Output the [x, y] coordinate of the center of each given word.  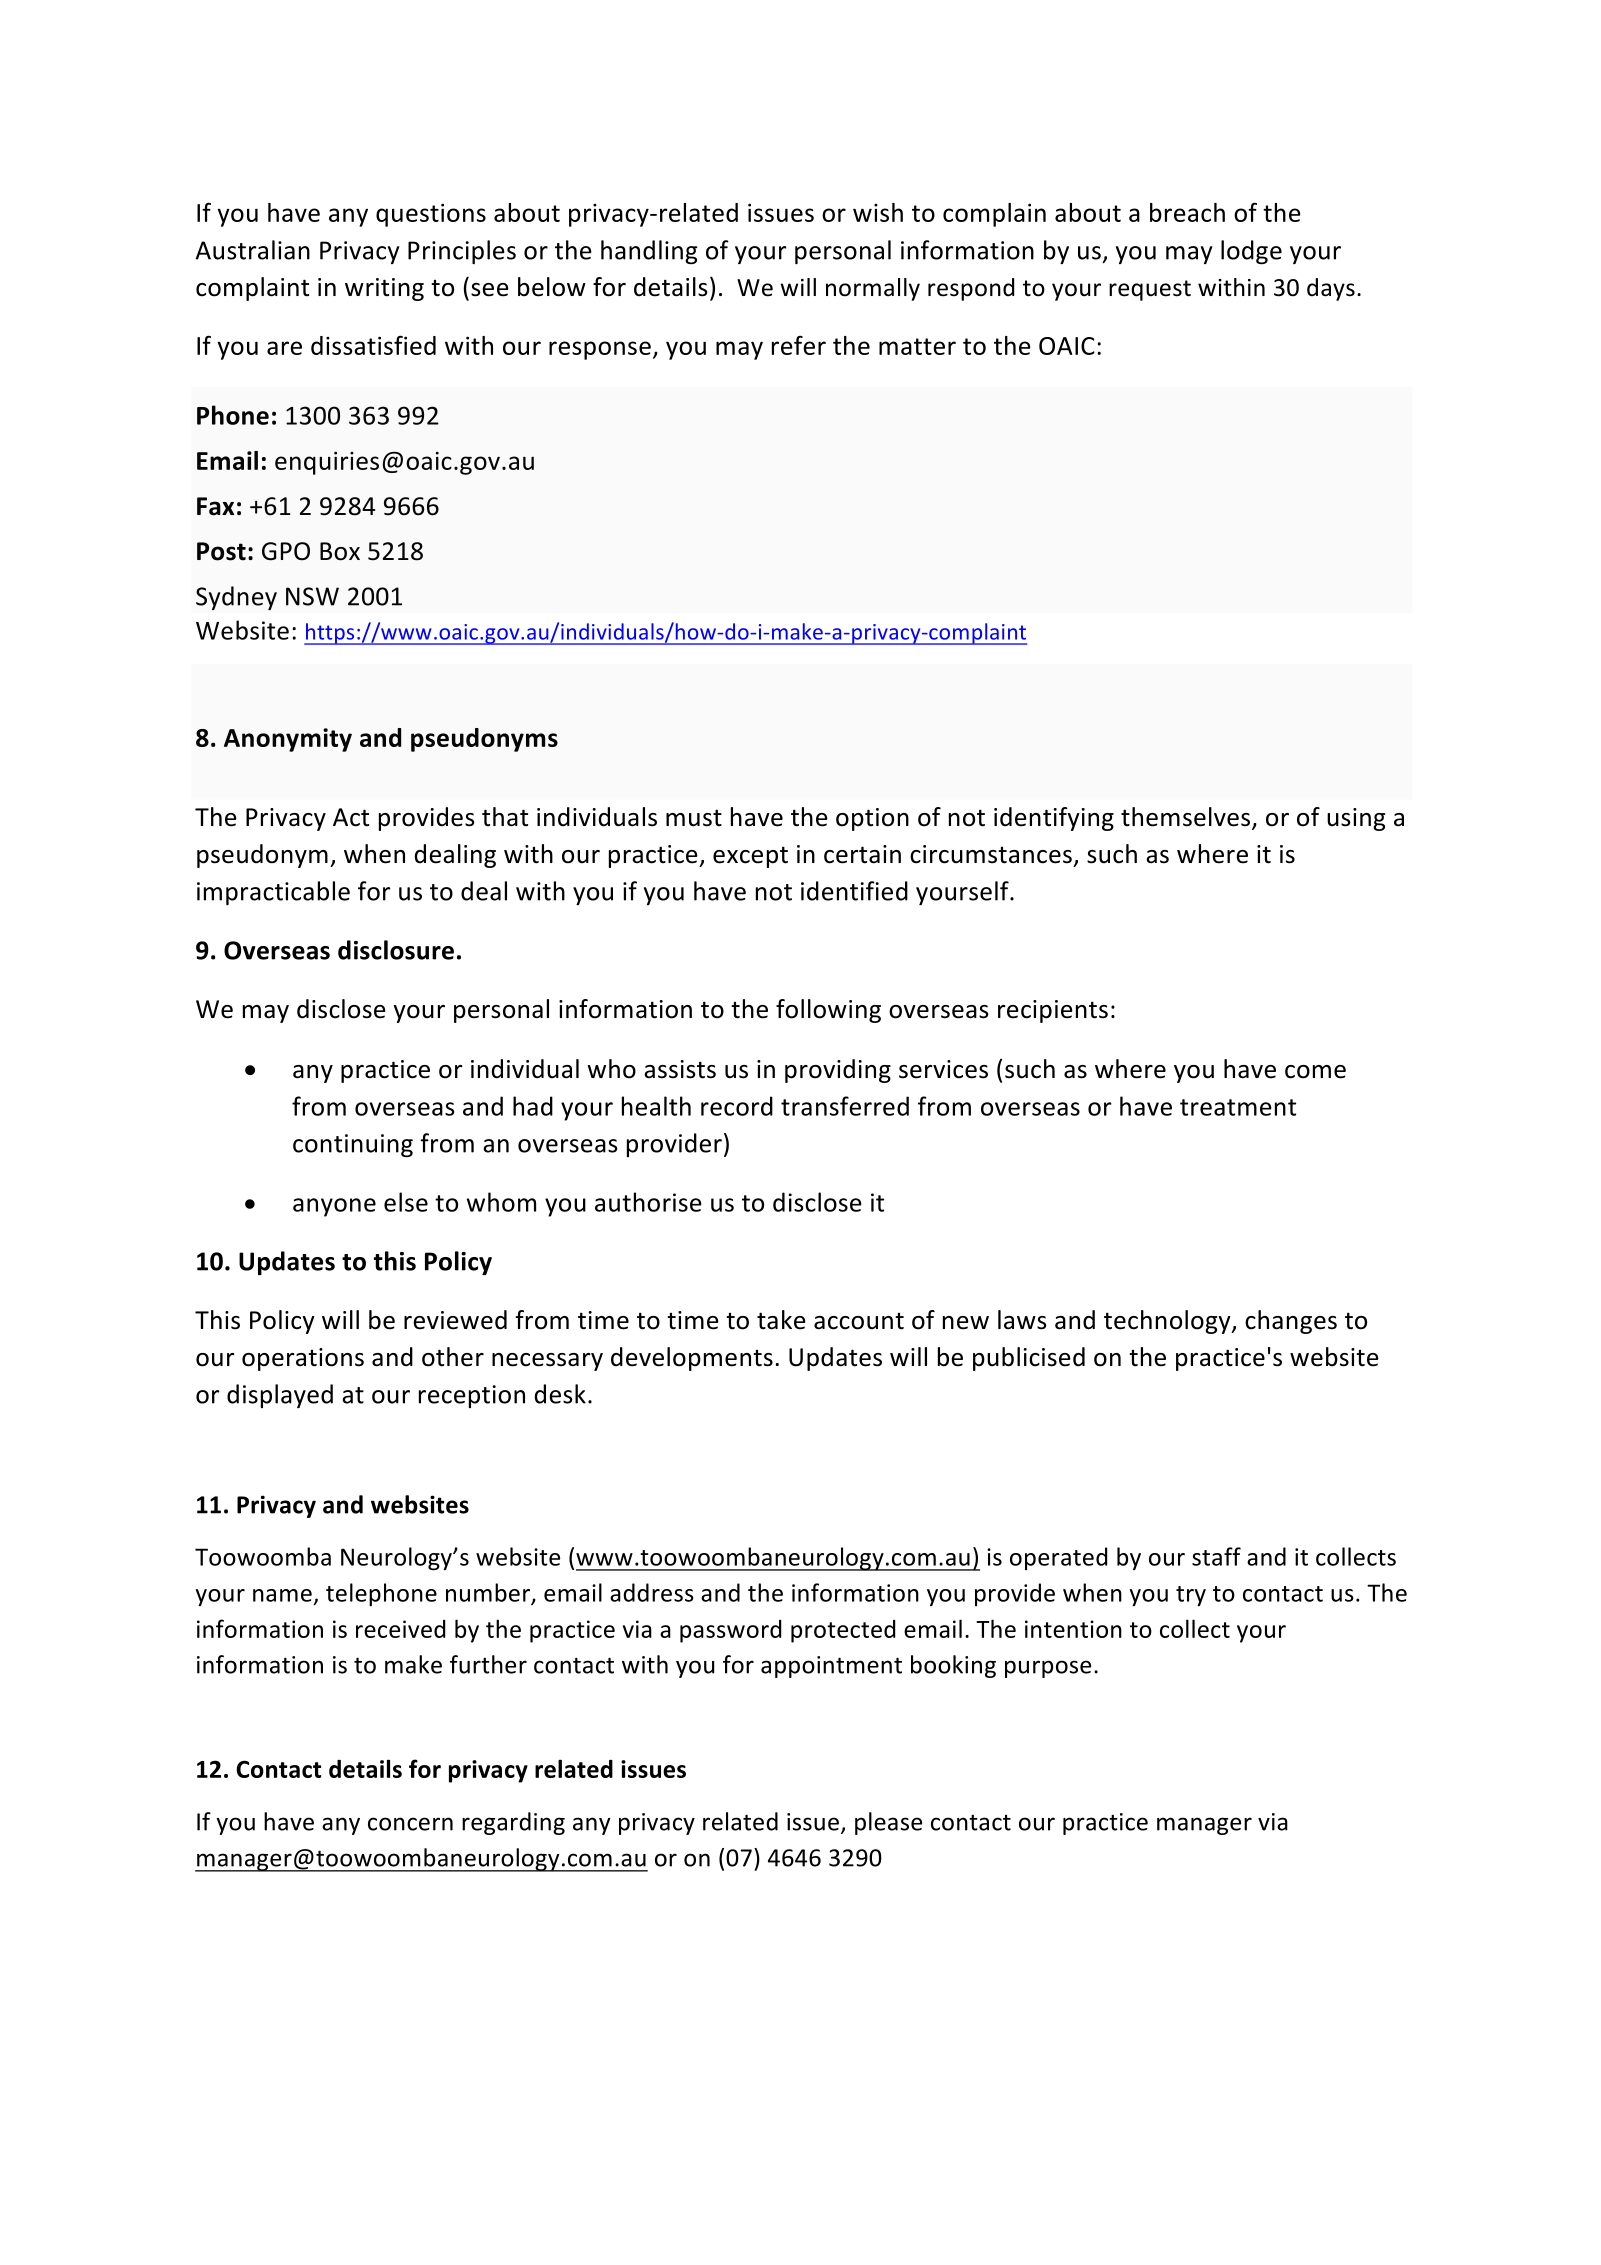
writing [384, 289]
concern [410, 1824]
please [888, 1823]
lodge [1251, 252]
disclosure [396, 950]
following [828, 1011]
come [1315, 1072]
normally [873, 289]
